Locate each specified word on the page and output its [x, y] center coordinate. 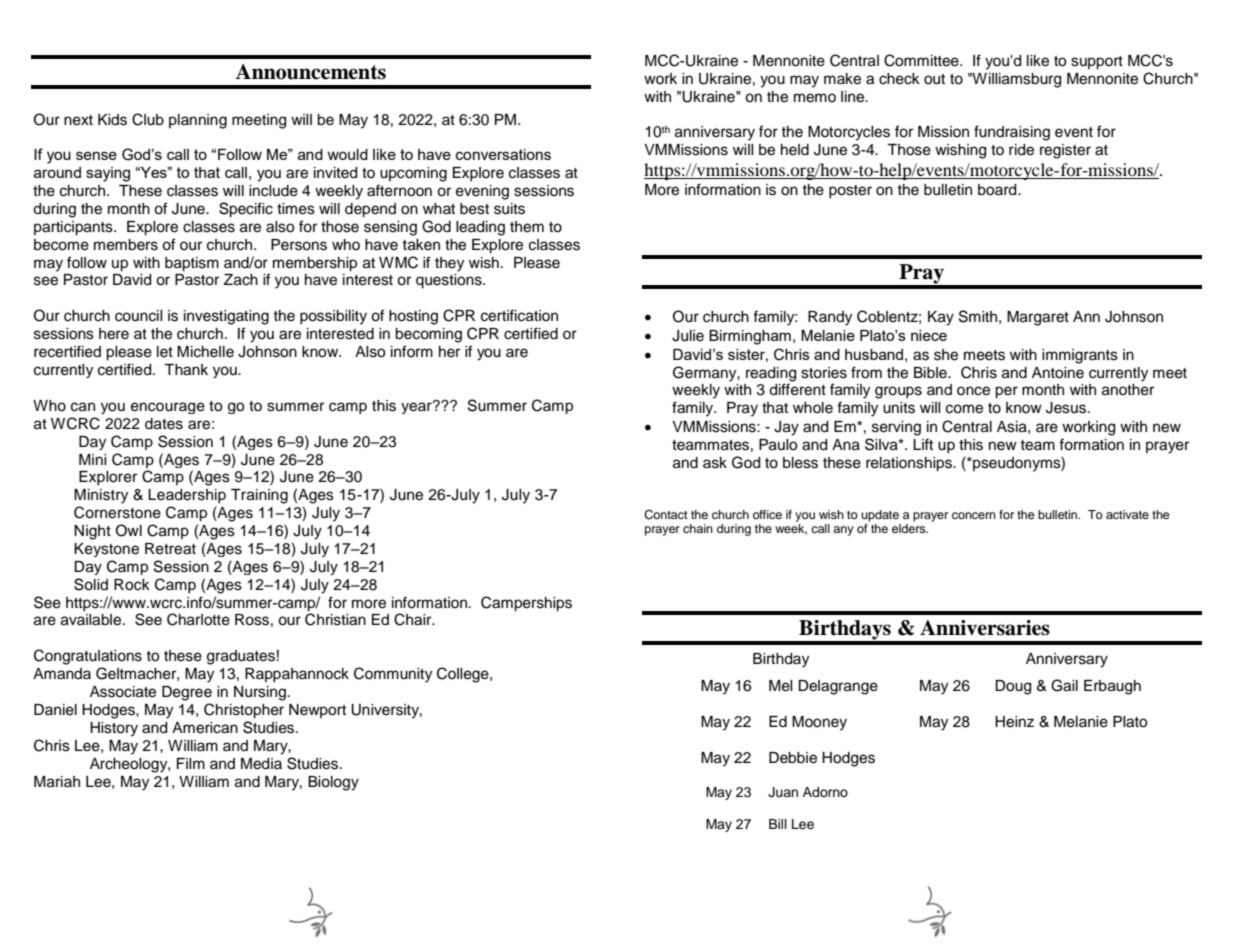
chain [698, 528]
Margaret [1038, 318]
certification [519, 315]
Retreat [170, 549]
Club [148, 119]
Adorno [825, 792]
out [934, 79]
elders [910, 528]
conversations [503, 154]
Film [191, 763]
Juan [783, 792]
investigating [226, 317]
